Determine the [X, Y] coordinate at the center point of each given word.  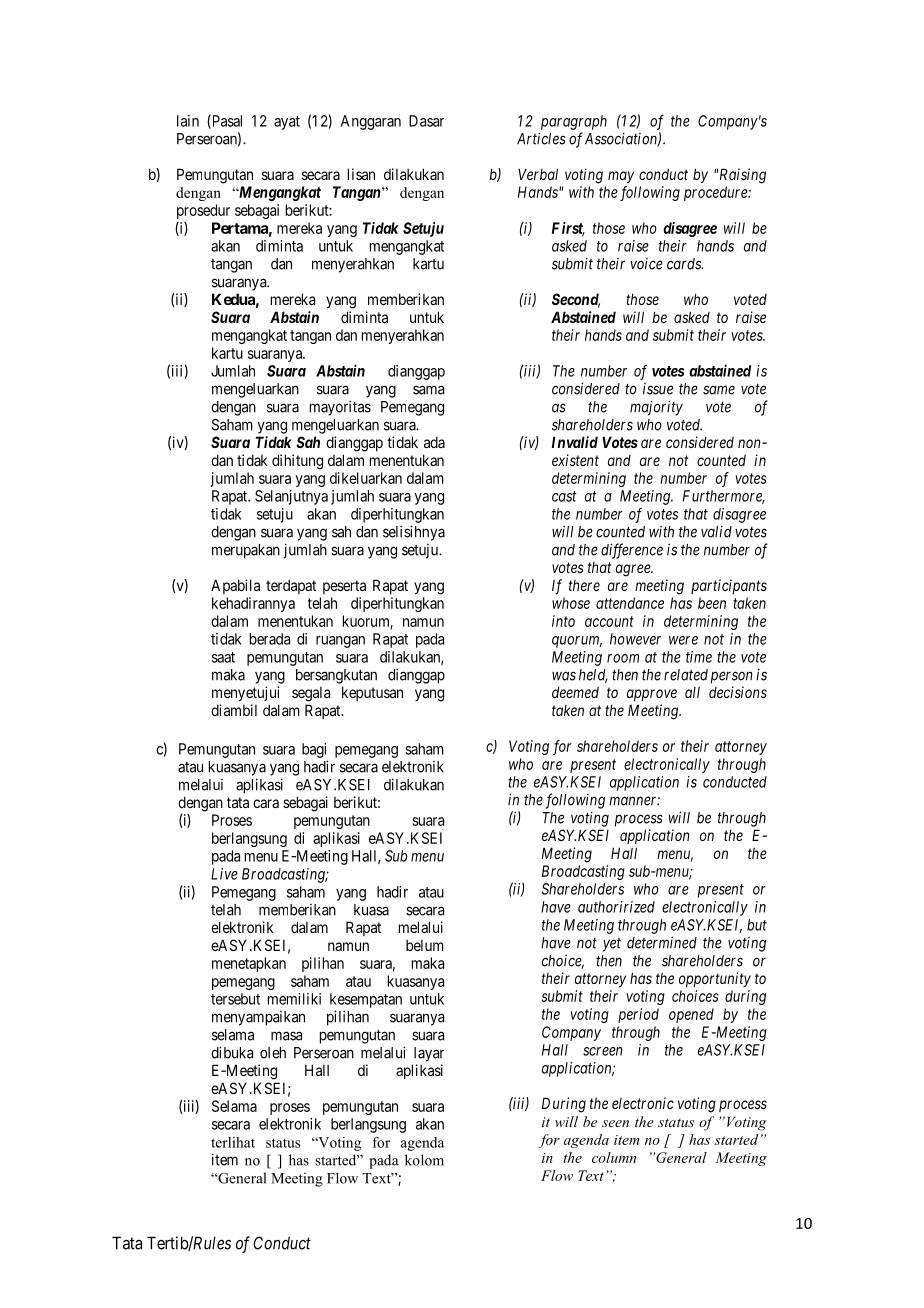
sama [428, 390]
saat [223, 657]
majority [656, 408]
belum [425, 945]
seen [615, 1123]
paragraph [574, 122]
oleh [273, 1053]
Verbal [538, 174]
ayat [287, 123]
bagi [314, 750]
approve [652, 695]
